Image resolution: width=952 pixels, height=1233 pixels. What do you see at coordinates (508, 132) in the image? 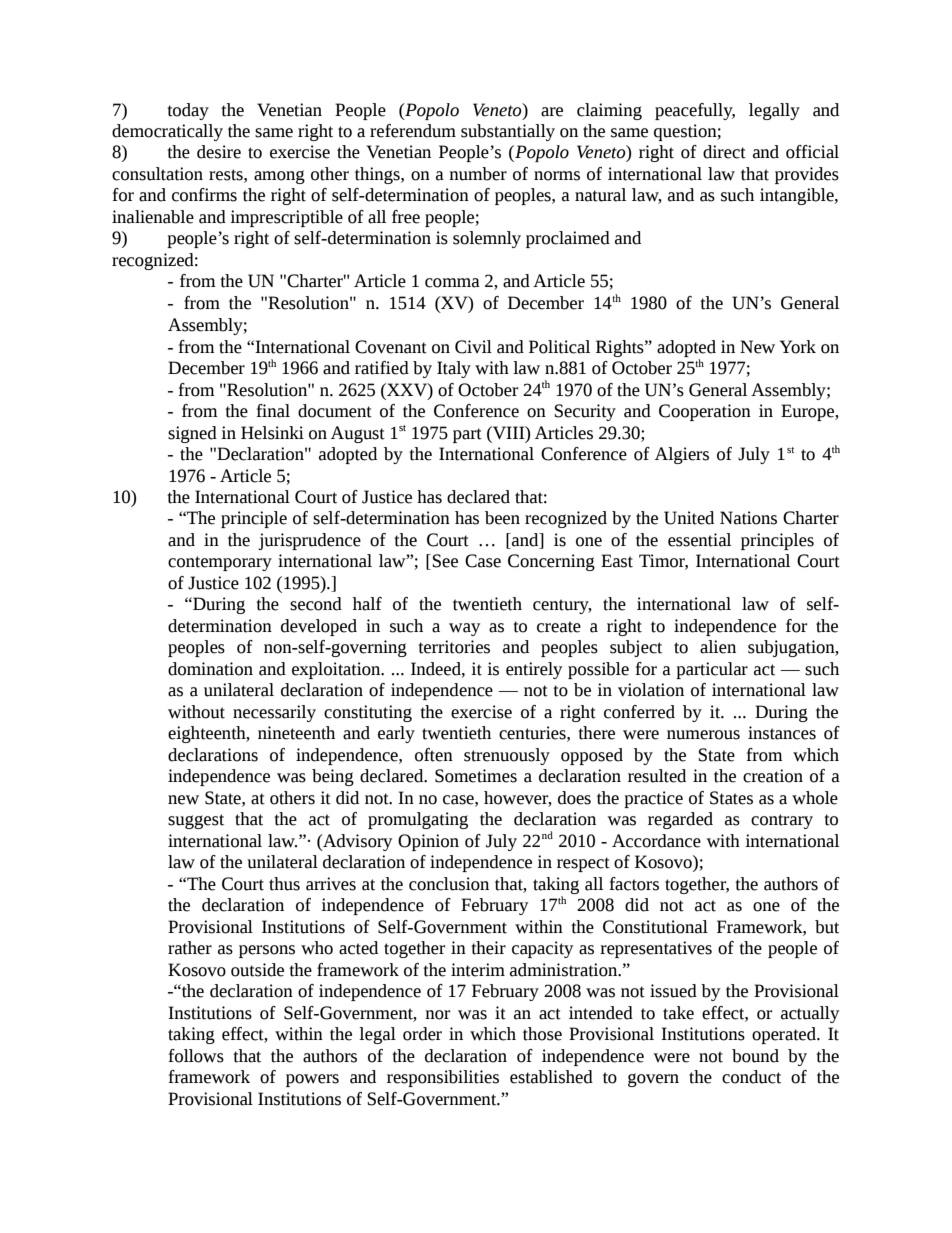
I see `substantially` at bounding box center [508, 132].
